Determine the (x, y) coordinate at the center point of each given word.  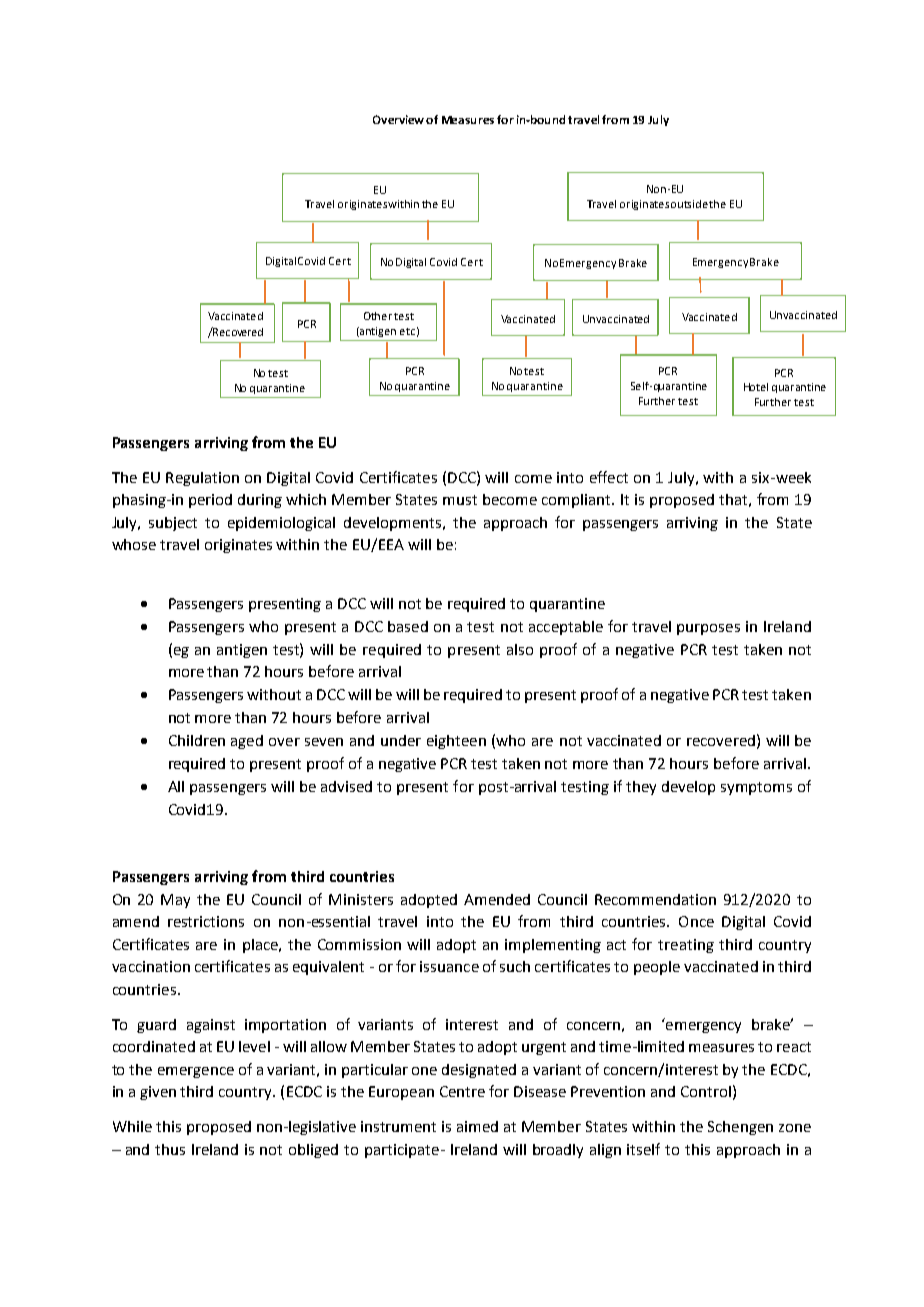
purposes (708, 629)
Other (379, 316)
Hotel (756, 387)
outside (690, 204)
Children (197, 740)
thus (170, 1149)
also (520, 649)
